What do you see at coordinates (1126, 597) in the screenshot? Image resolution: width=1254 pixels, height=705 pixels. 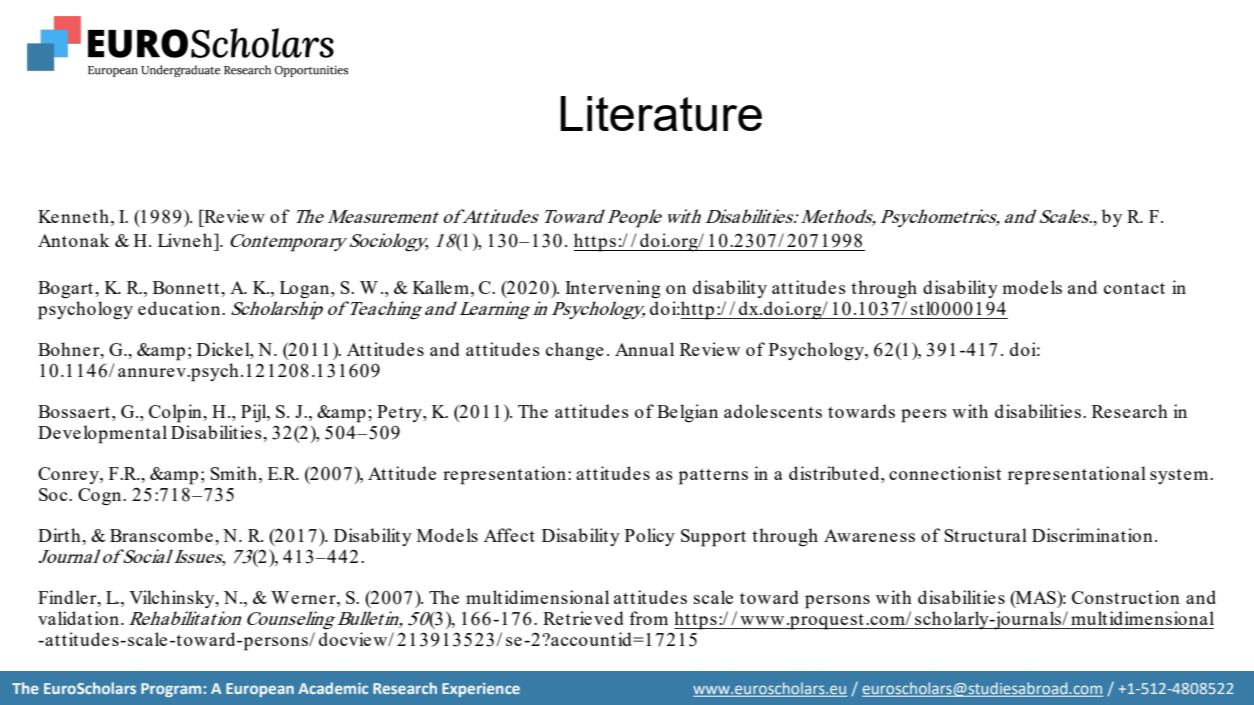 I see `Construction` at bounding box center [1126, 597].
